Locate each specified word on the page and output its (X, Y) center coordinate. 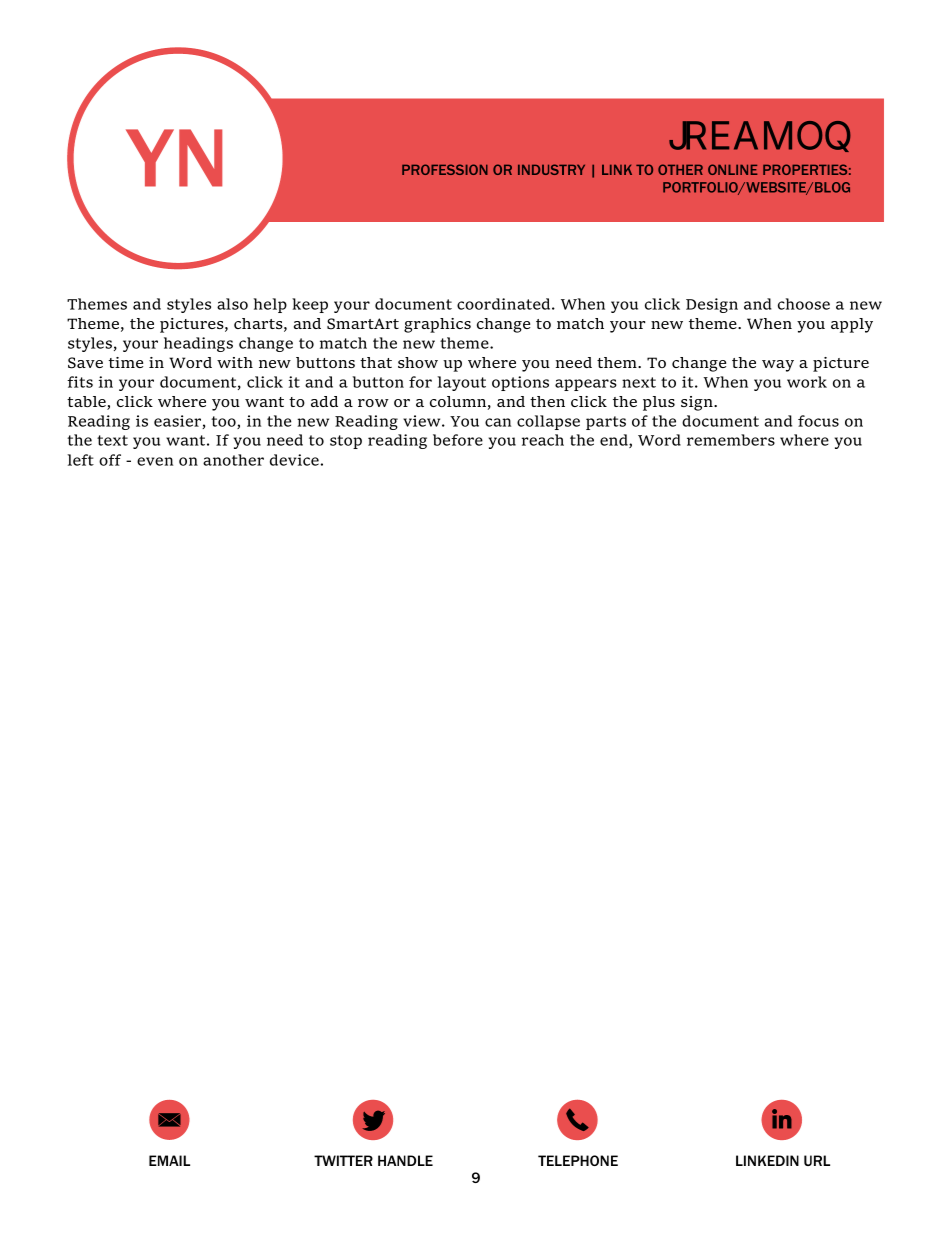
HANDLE (405, 1160)
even (155, 461)
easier (178, 422)
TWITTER (343, 1160)
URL (817, 1160)
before (458, 440)
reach (543, 440)
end (615, 441)
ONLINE (733, 169)
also (232, 304)
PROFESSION (445, 169)
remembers (731, 440)
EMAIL (169, 1160)
